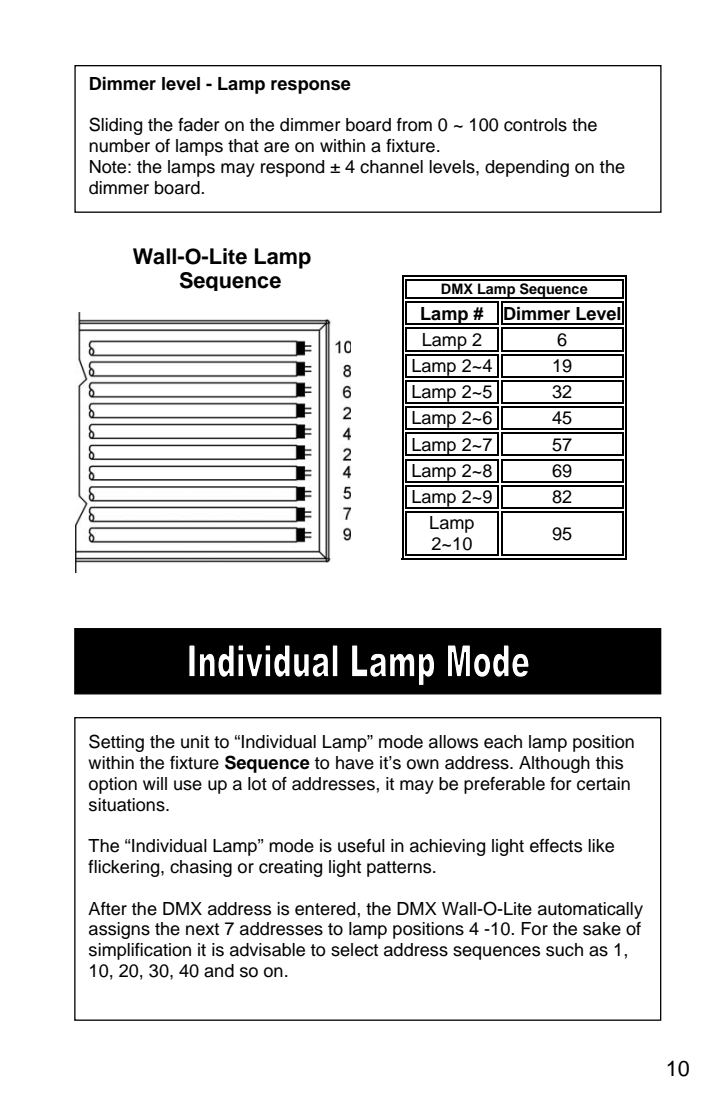  What do you see at coordinates (199, 125) in the screenshot?
I see `fader` at bounding box center [199, 125].
